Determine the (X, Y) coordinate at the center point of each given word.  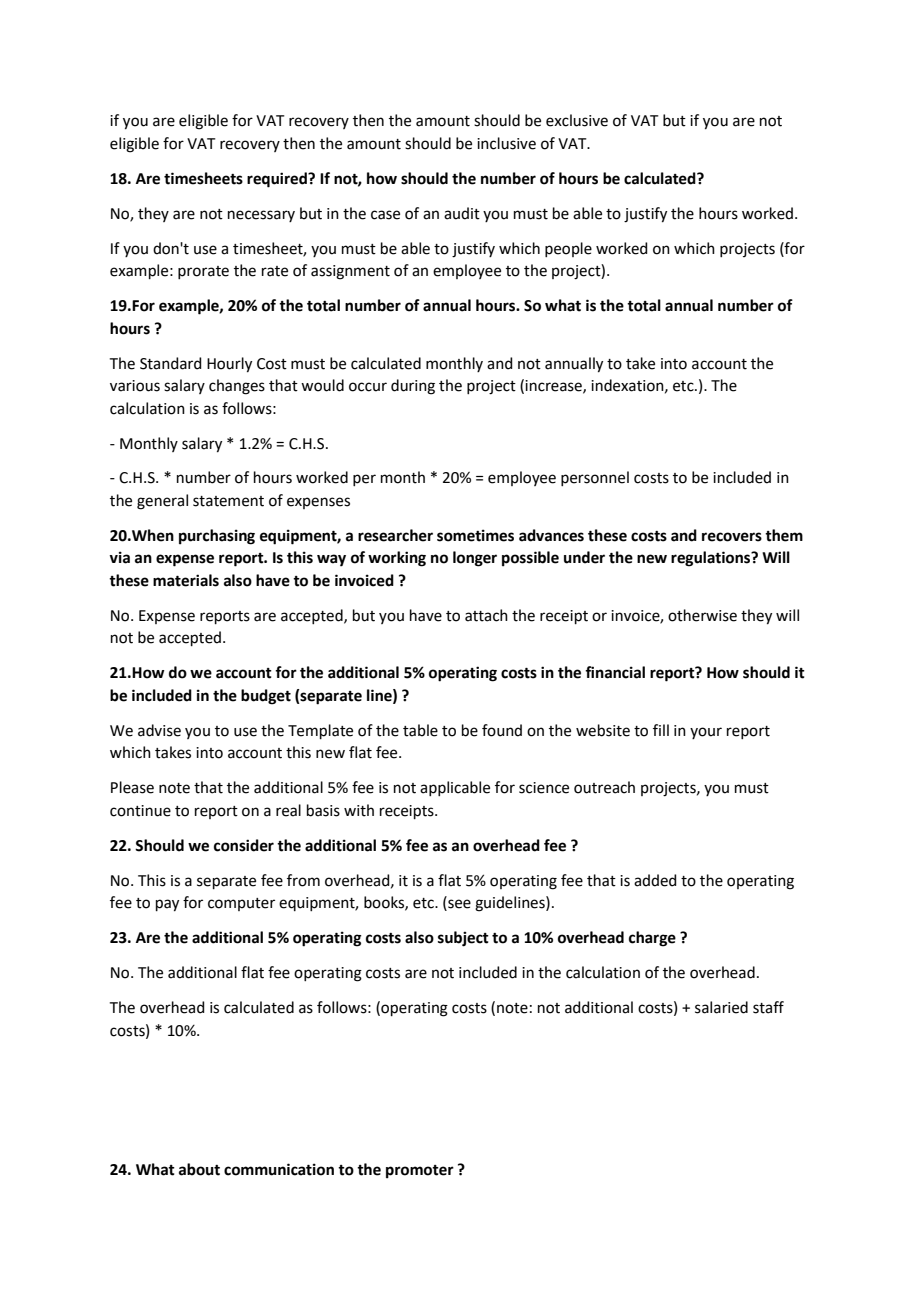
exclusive (577, 120)
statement (228, 501)
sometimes (475, 535)
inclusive (506, 143)
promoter (420, 1172)
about (199, 1169)
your (706, 733)
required (278, 180)
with (359, 810)
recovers (732, 537)
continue (140, 811)
